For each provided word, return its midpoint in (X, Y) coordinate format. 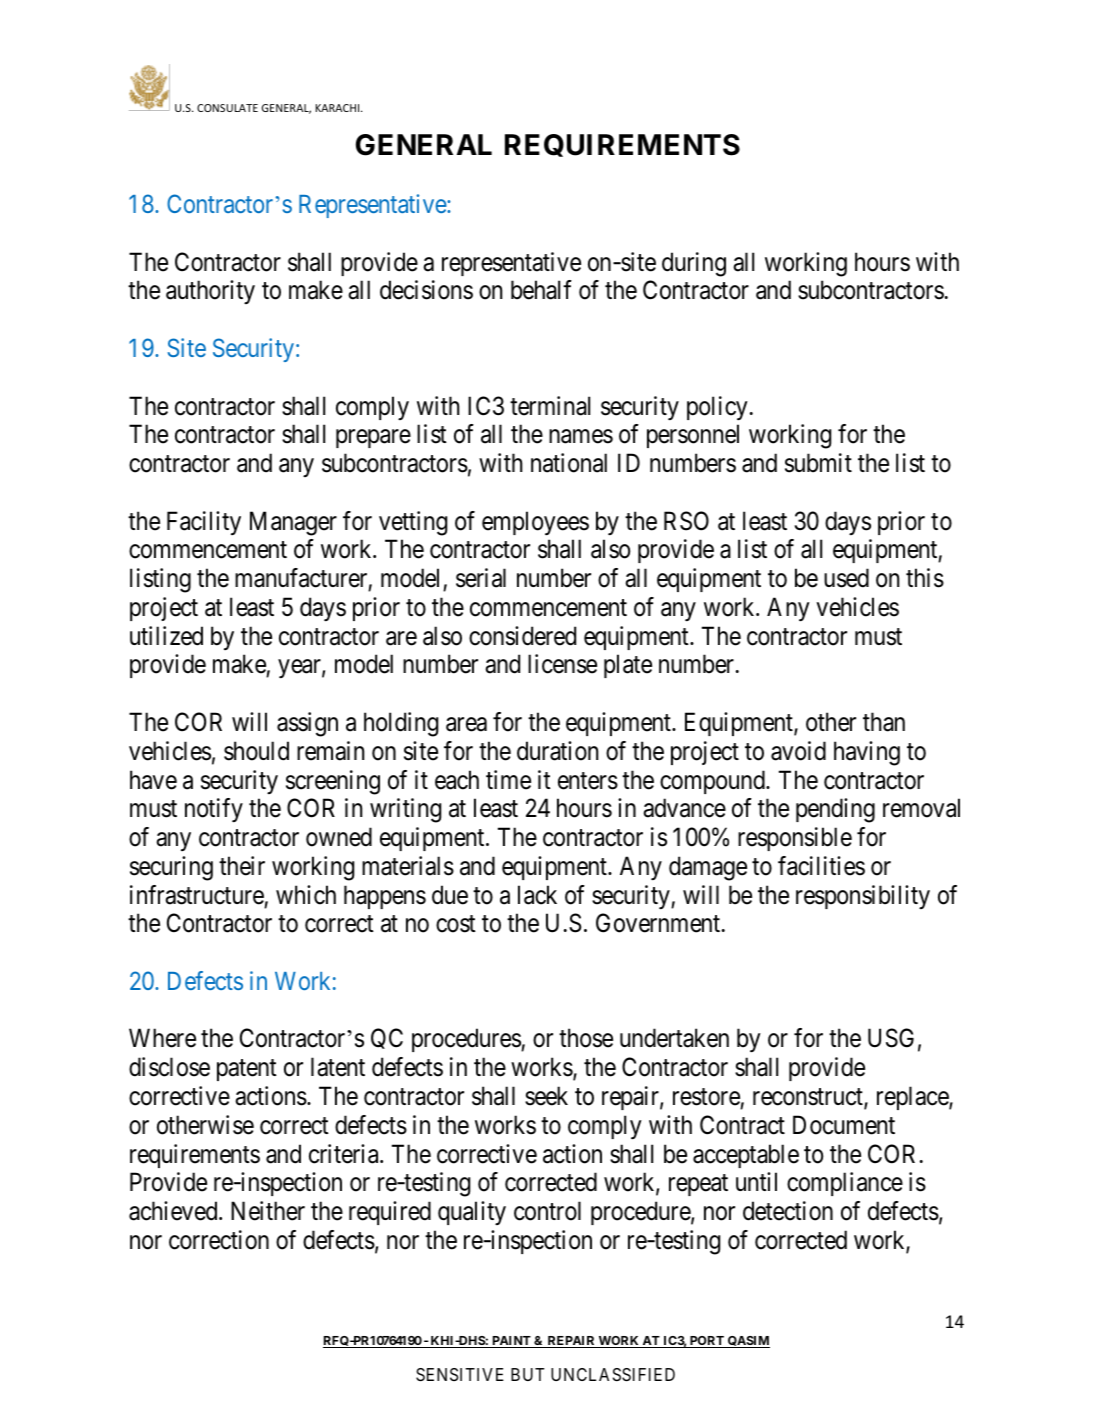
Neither (268, 1211)
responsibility (863, 897)
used (846, 578)
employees (535, 523)
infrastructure (197, 895)
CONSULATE (227, 108)
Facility (204, 523)
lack (537, 895)
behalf (541, 290)
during (694, 264)
